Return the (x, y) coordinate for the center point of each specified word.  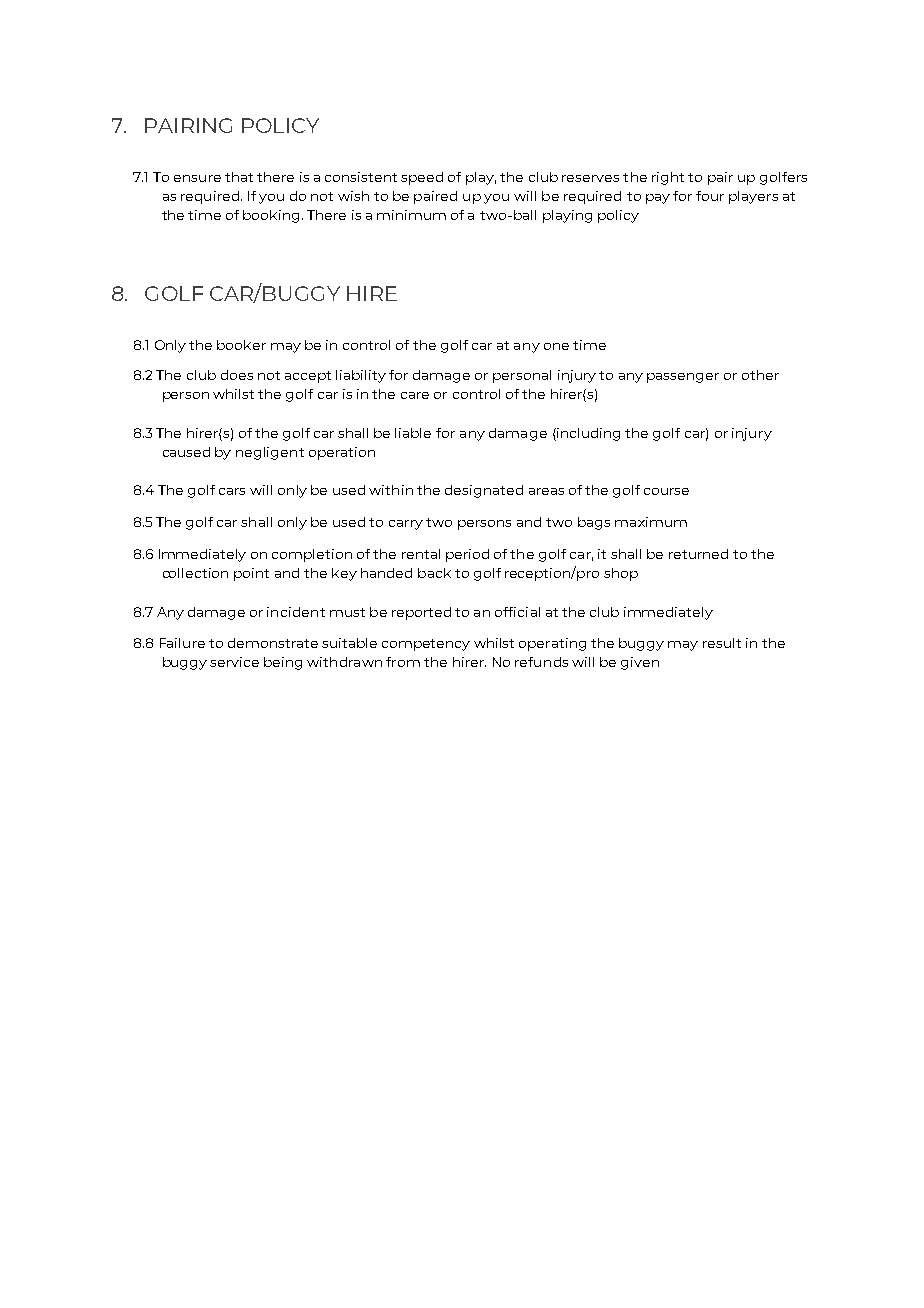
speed (422, 178)
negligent (270, 453)
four (710, 196)
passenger (683, 378)
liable (413, 433)
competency (426, 645)
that (239, 177)
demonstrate (273, 643)
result (722, 643)
